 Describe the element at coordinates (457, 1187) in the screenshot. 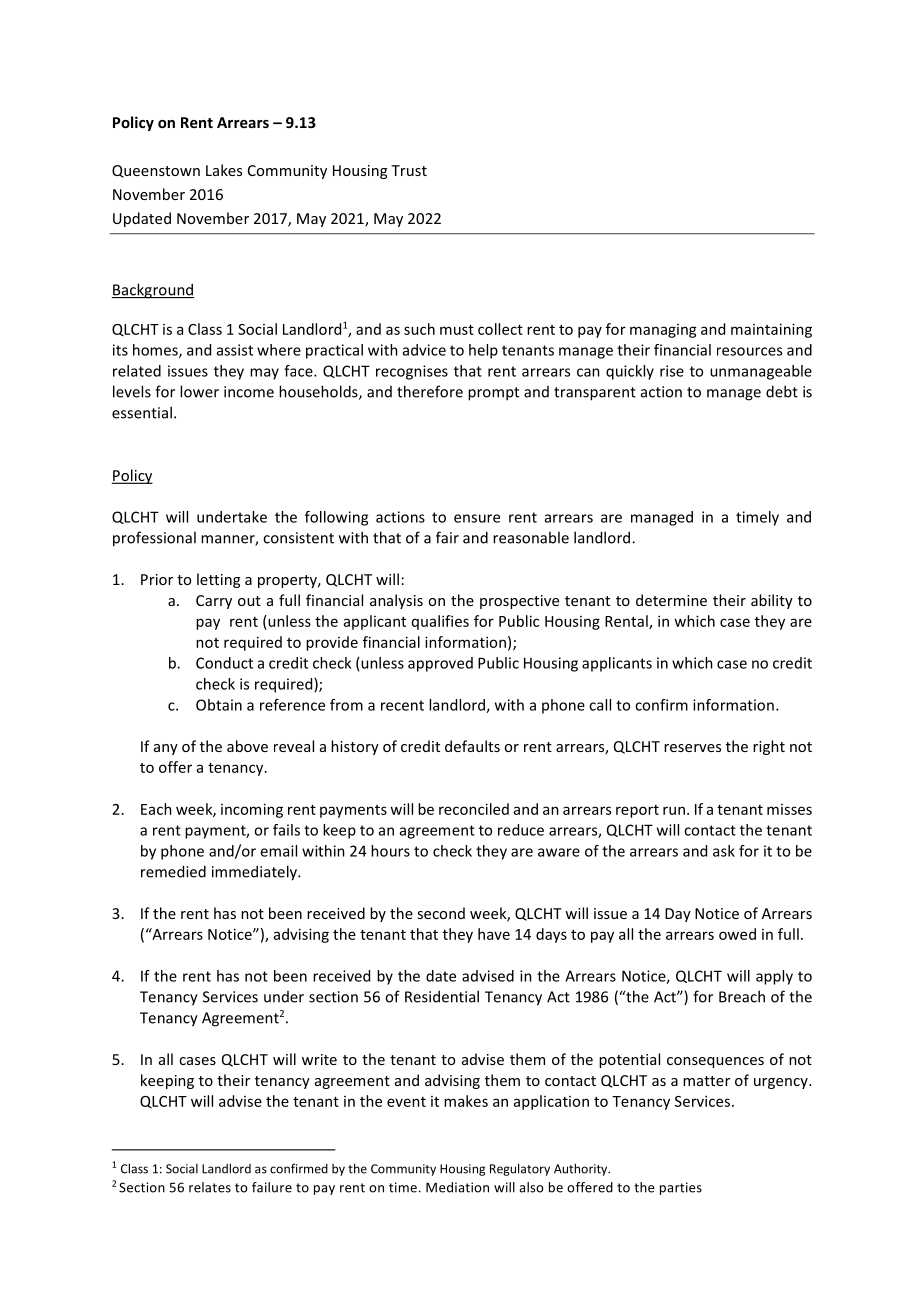

I see `Mediation` at that location.
